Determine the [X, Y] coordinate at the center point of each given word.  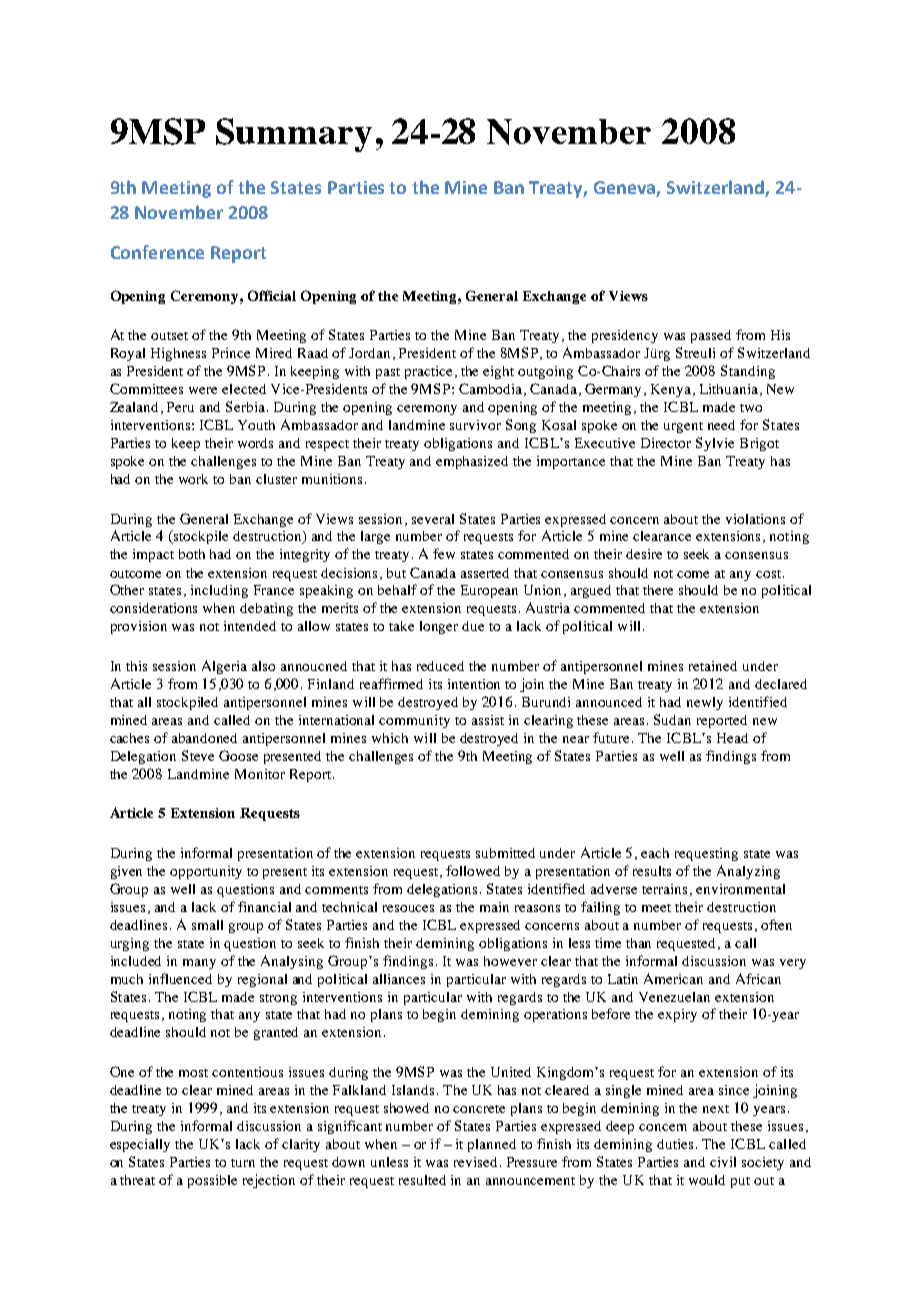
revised [477, 1162]
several [433, 519]
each [655, 853]
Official [272, 295]
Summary [294, 135]
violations [755, 519]
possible [212, 1181]
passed [711, 336]
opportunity [206, 872]
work [193, 479]
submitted [505, 853]
